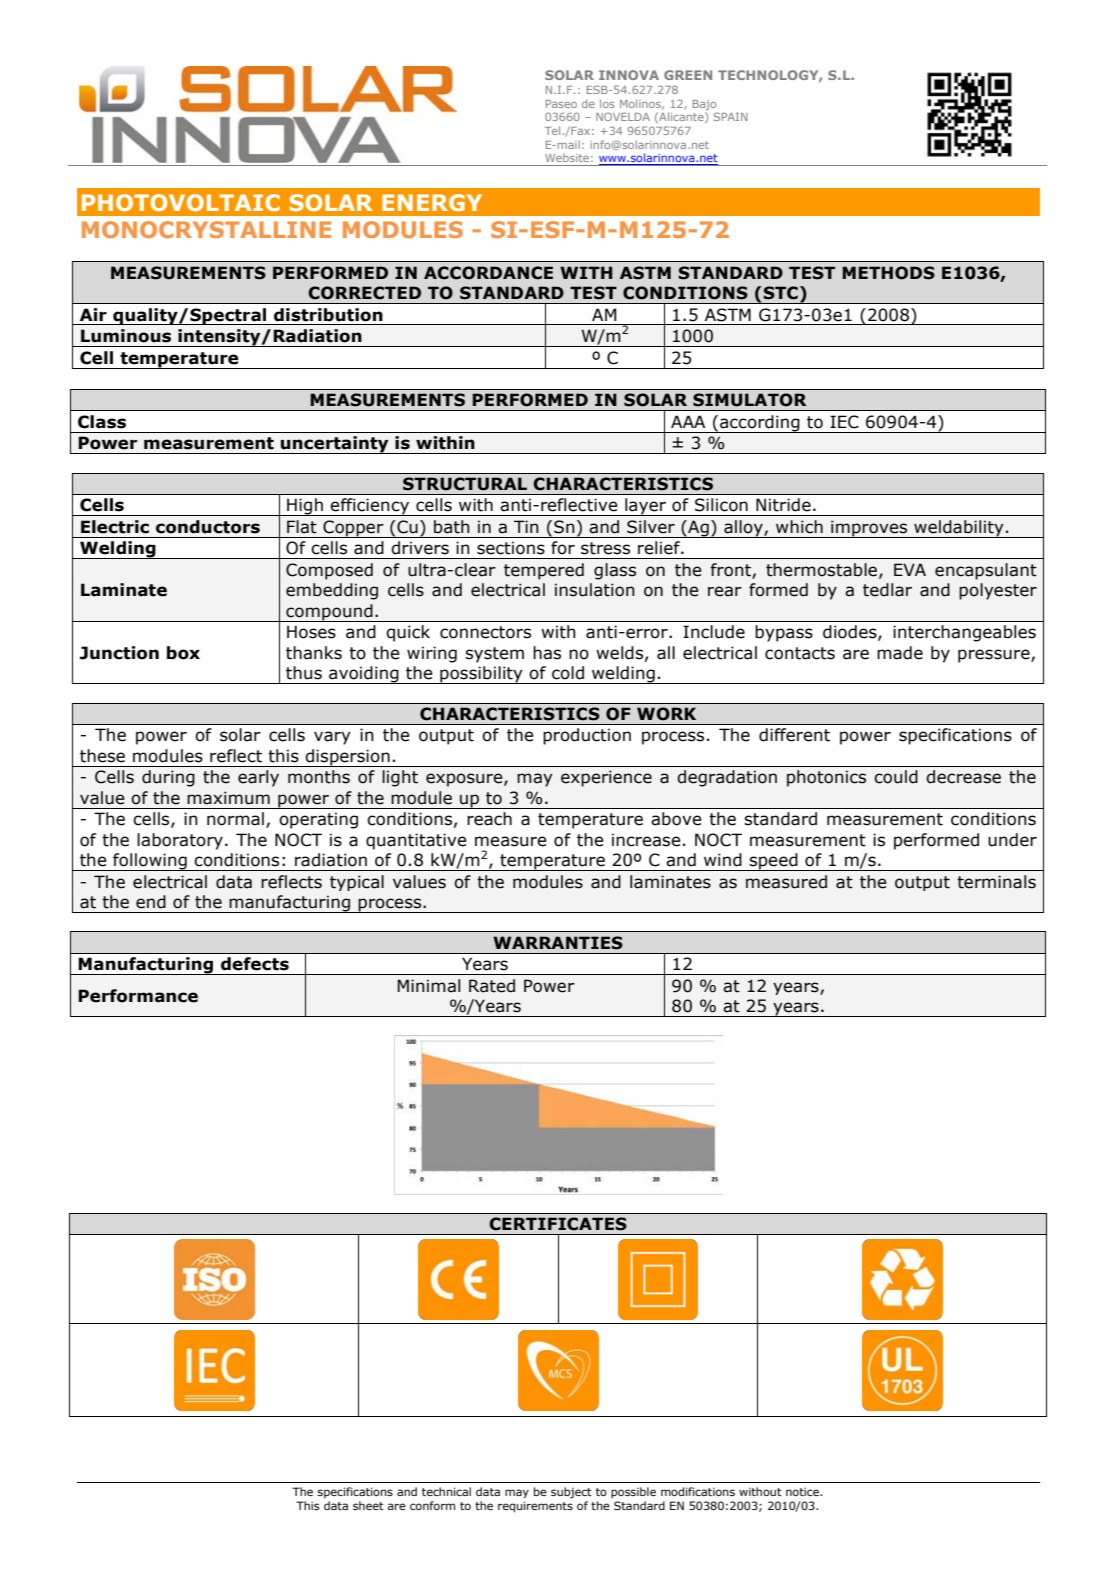 The width and height of the screenshot is (1116, 1579). I want to click on could, so click(896, 777).
